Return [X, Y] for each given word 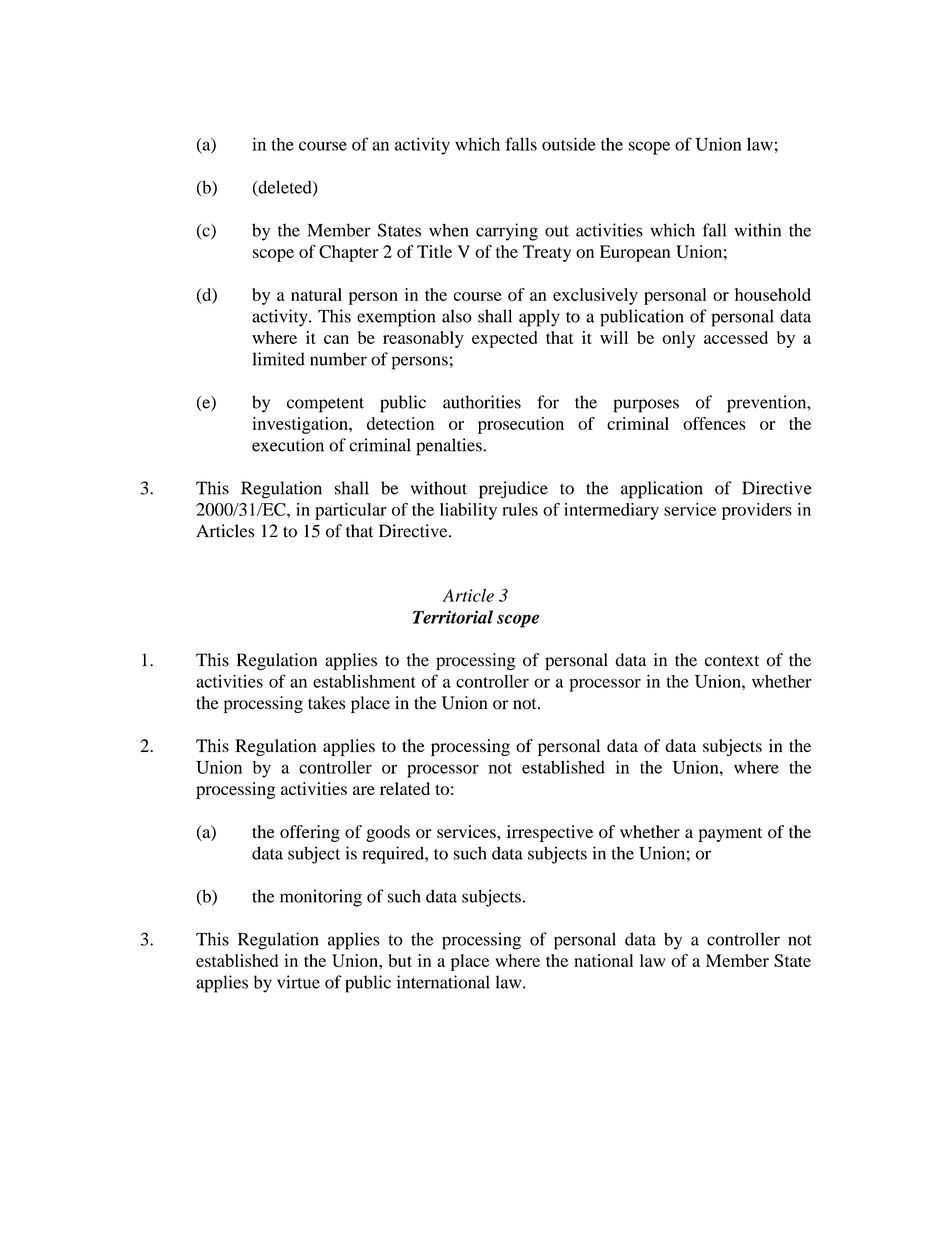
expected [504, 339]
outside [569, 144]
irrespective [550, 833]
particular [351, 511]
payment [730, 834]
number [338, 359]
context [732, 661]
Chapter [349, 253]
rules [520, 509]
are [364, 790]
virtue [298, 982]
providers [757, 511]
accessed [736, 337]
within [758, 230]
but [400, 960]
